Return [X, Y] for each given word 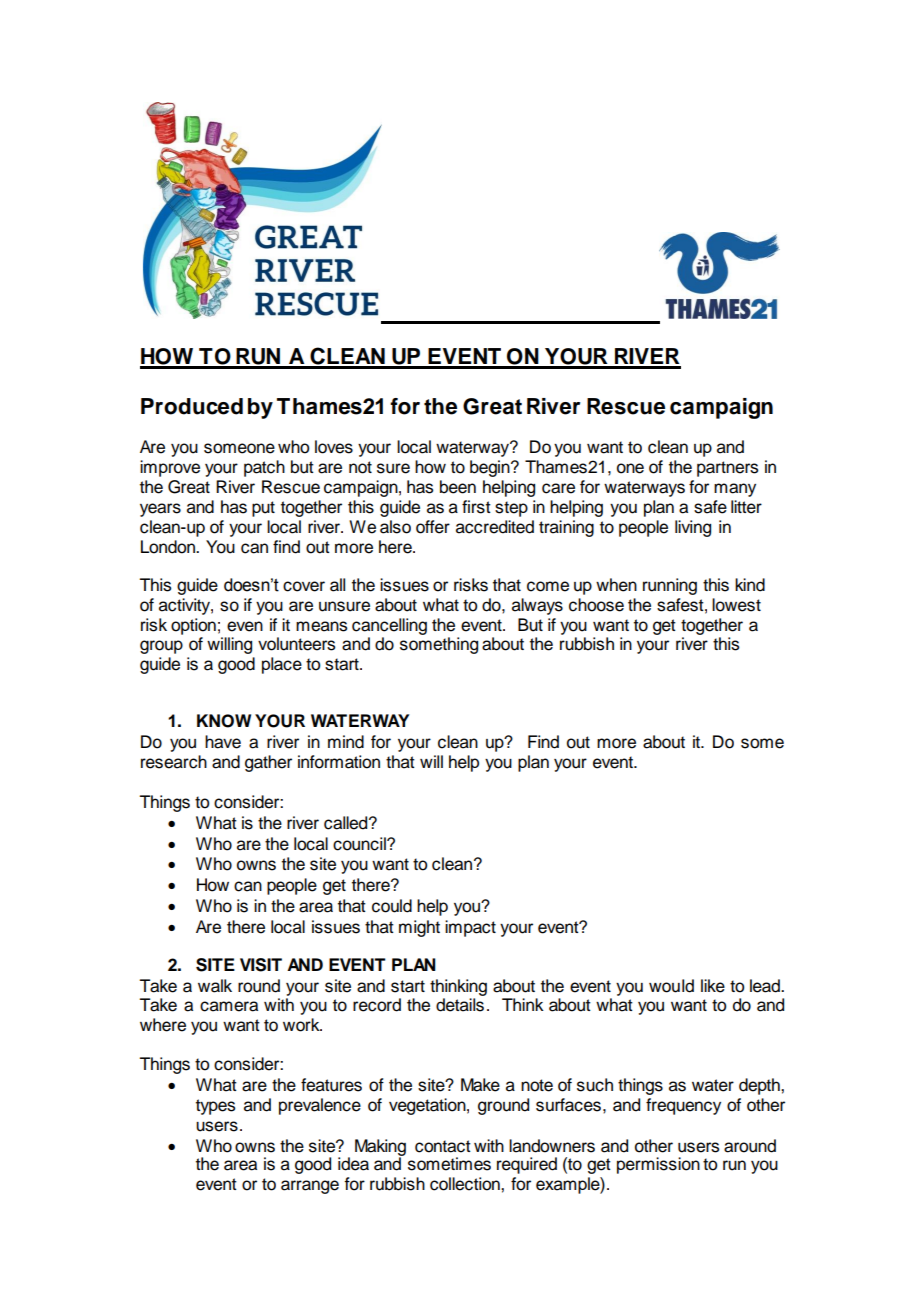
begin [491, 468]
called [347, 823]
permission [658, 1165]
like [713, 986]
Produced [192, 406]
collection [466, 1184]
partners [727, 469]
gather [268, 763]
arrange [310, 1187]
